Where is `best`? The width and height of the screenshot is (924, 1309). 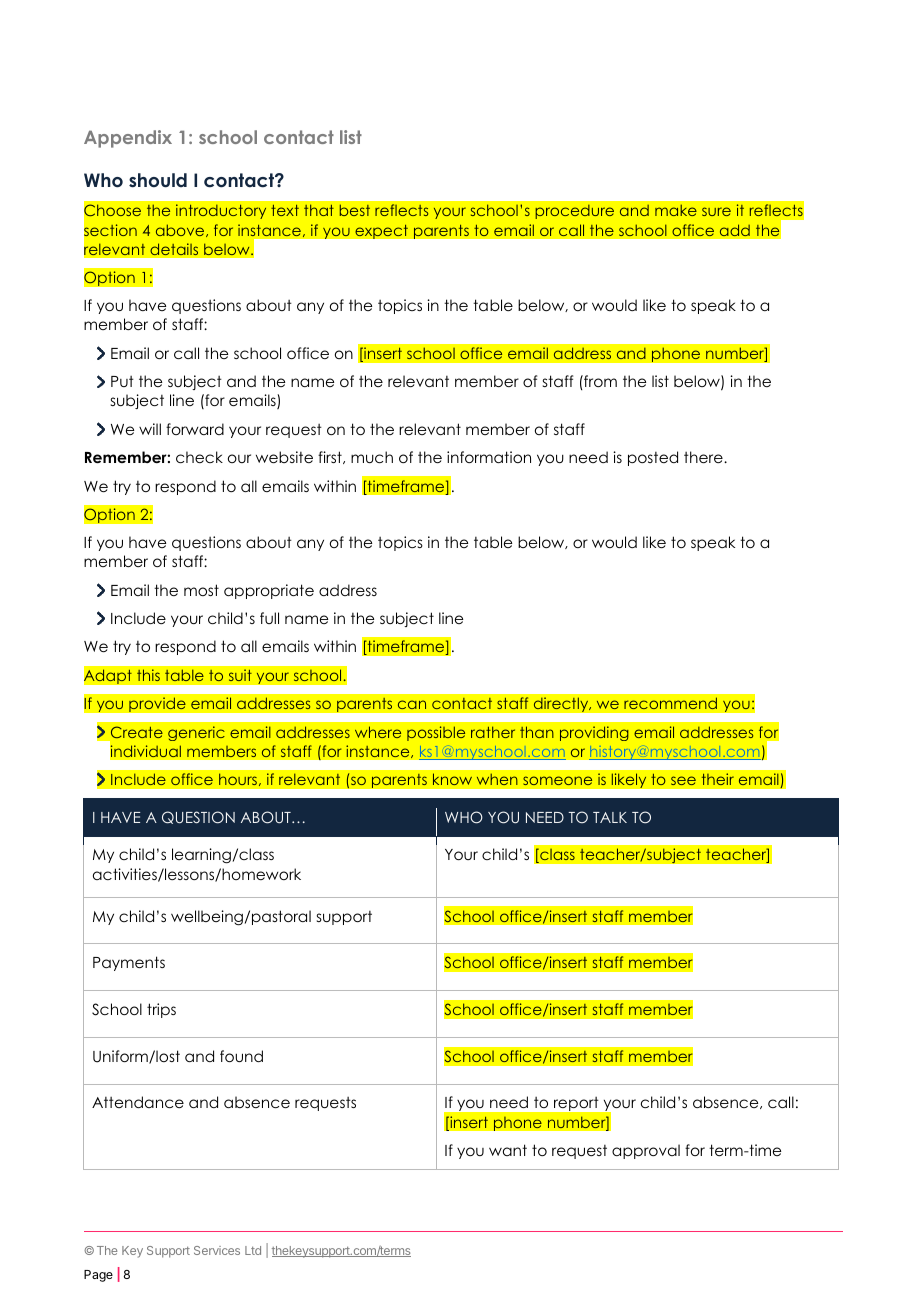 best is located at coordinates (355, 210).
